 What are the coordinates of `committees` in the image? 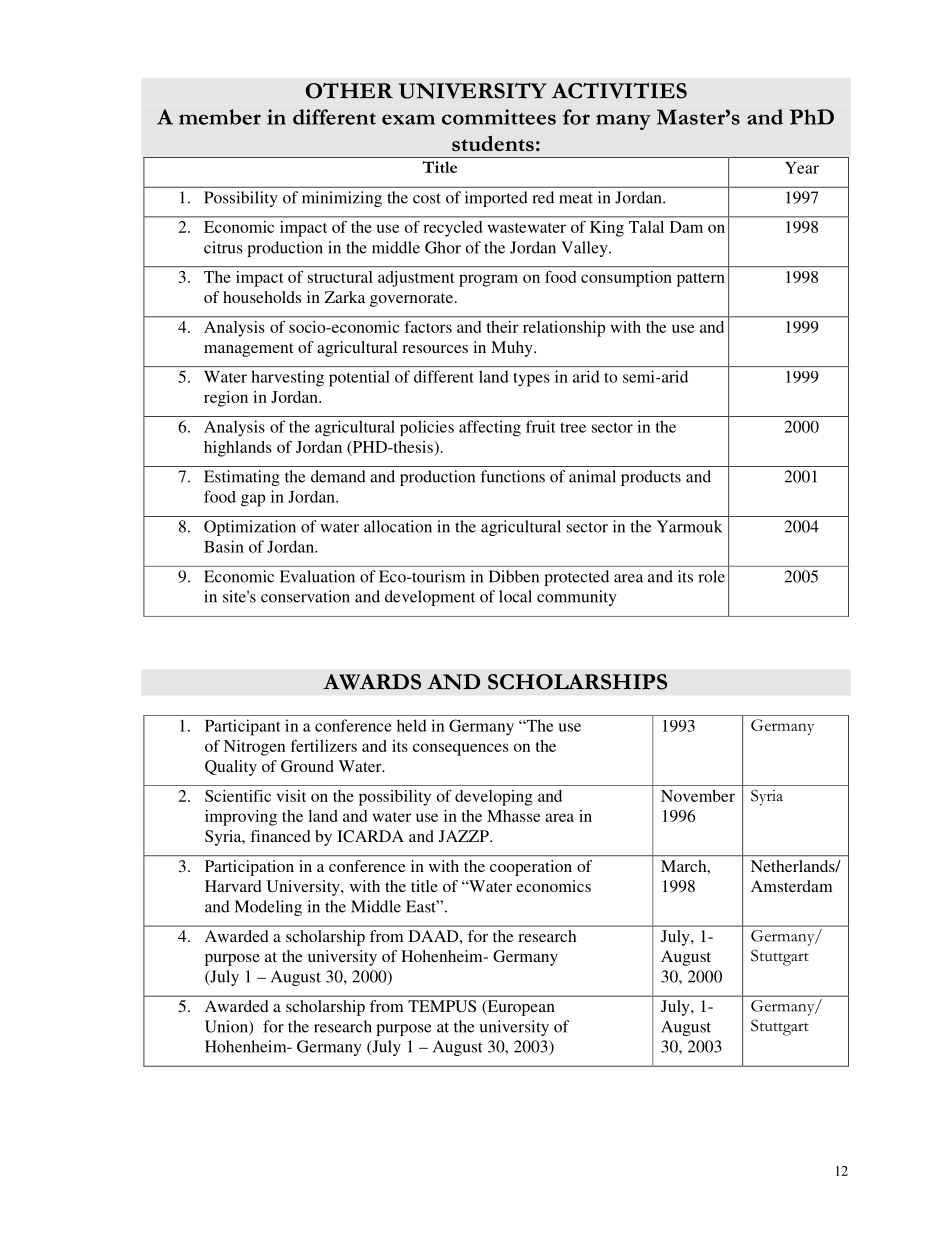 It's located at (499, 117).
